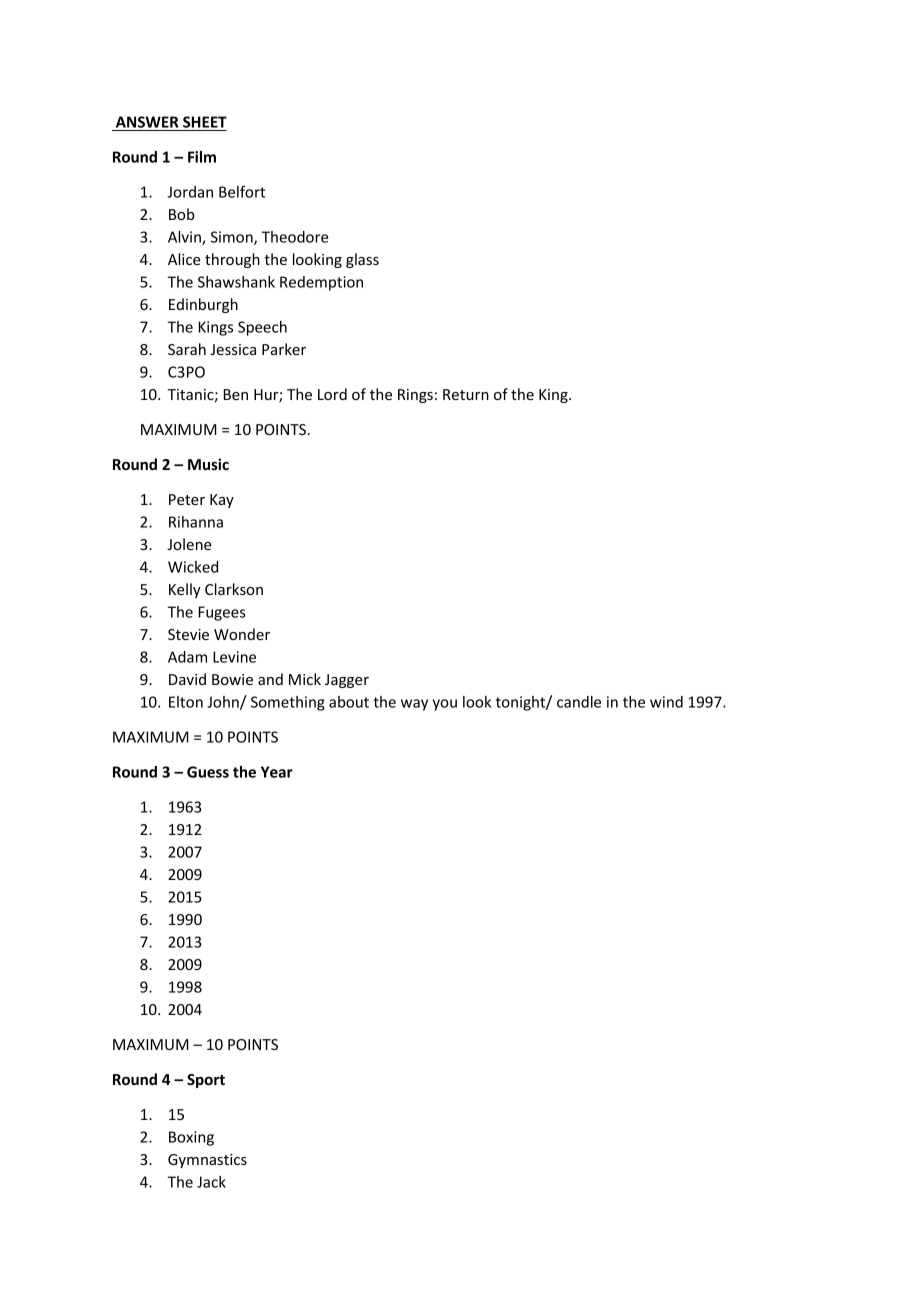  I want to click on Year, so click(277, 772).
